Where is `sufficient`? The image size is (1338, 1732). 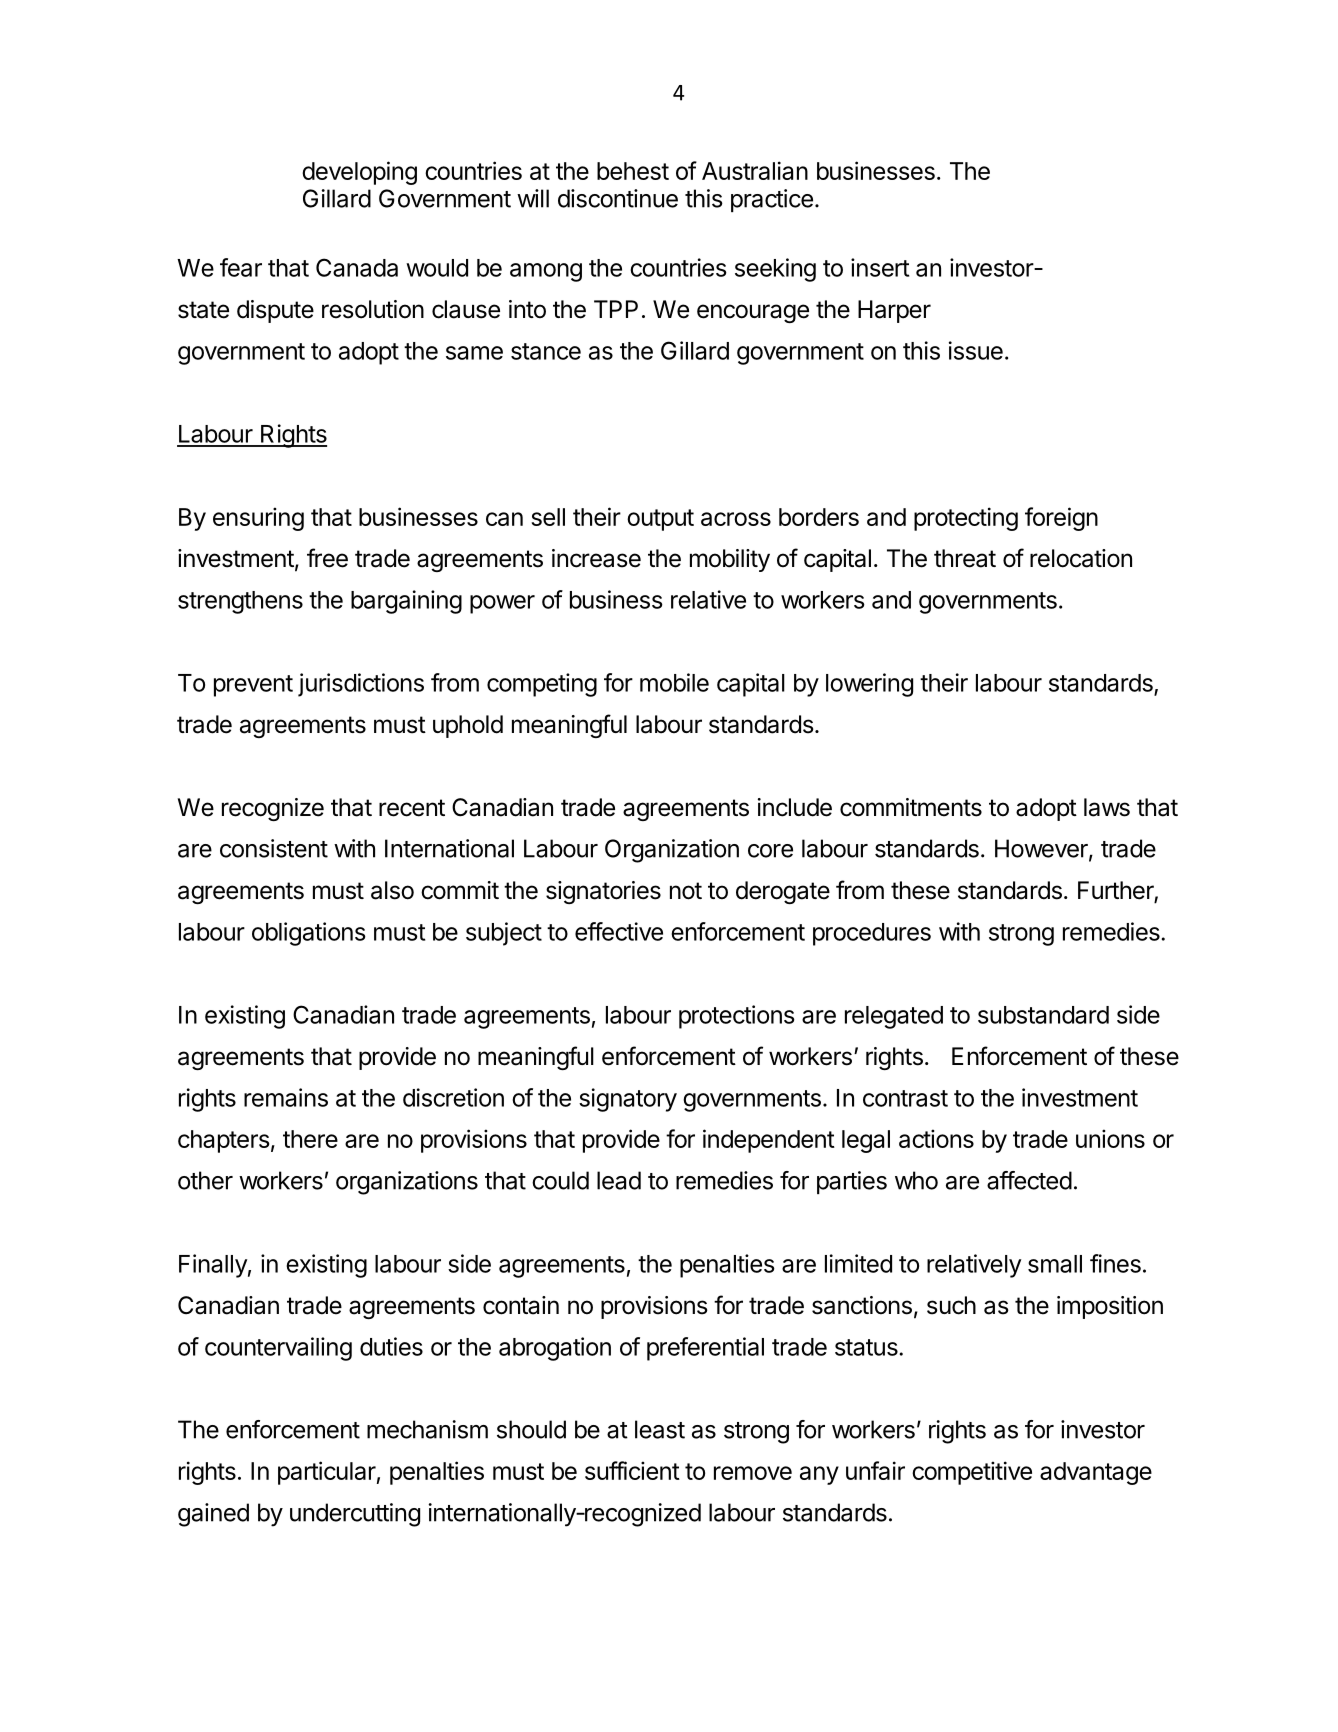 sufficient is located at coordinates (632, 1470).
